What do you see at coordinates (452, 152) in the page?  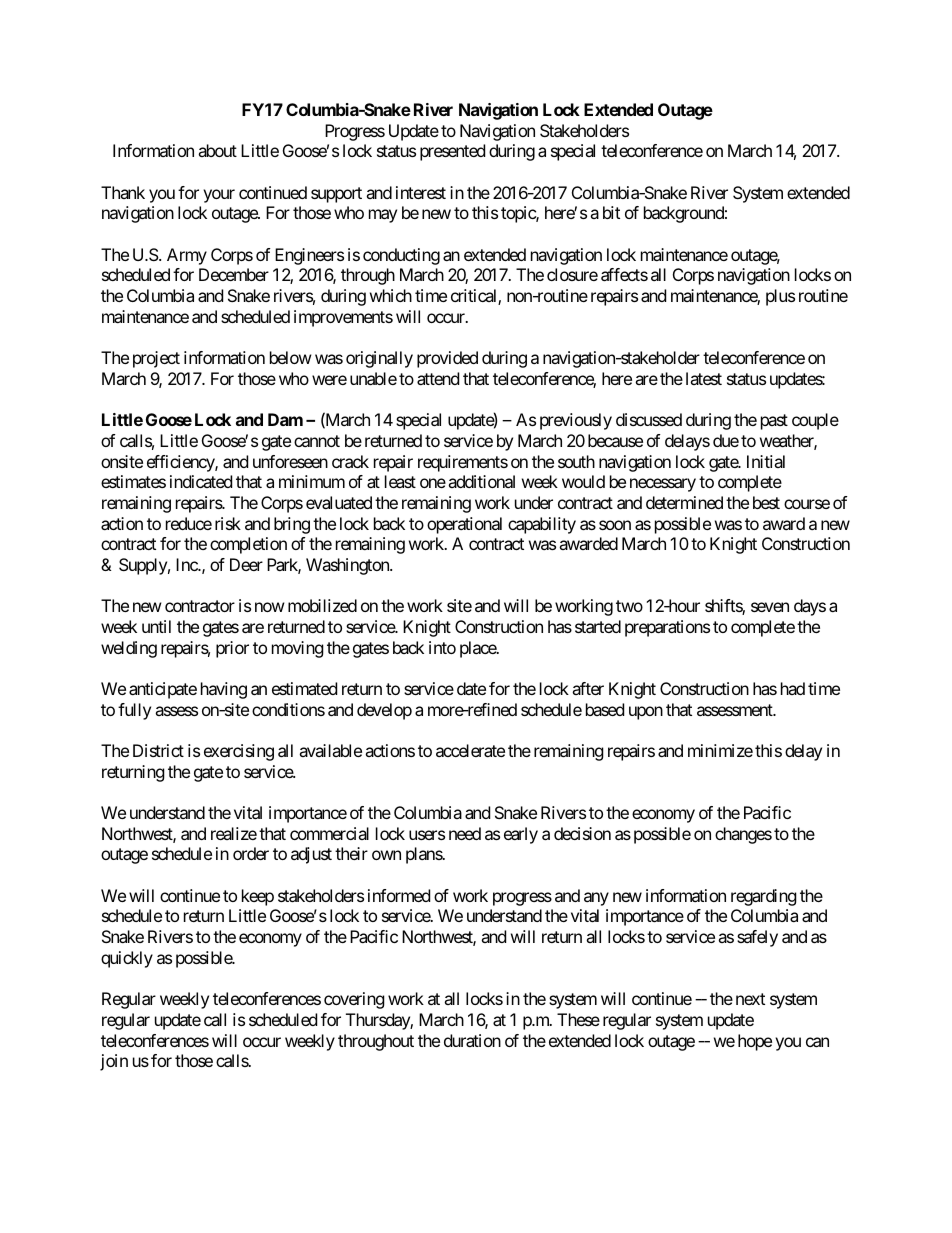 I see `presented` at bounding box center [452, 152].
